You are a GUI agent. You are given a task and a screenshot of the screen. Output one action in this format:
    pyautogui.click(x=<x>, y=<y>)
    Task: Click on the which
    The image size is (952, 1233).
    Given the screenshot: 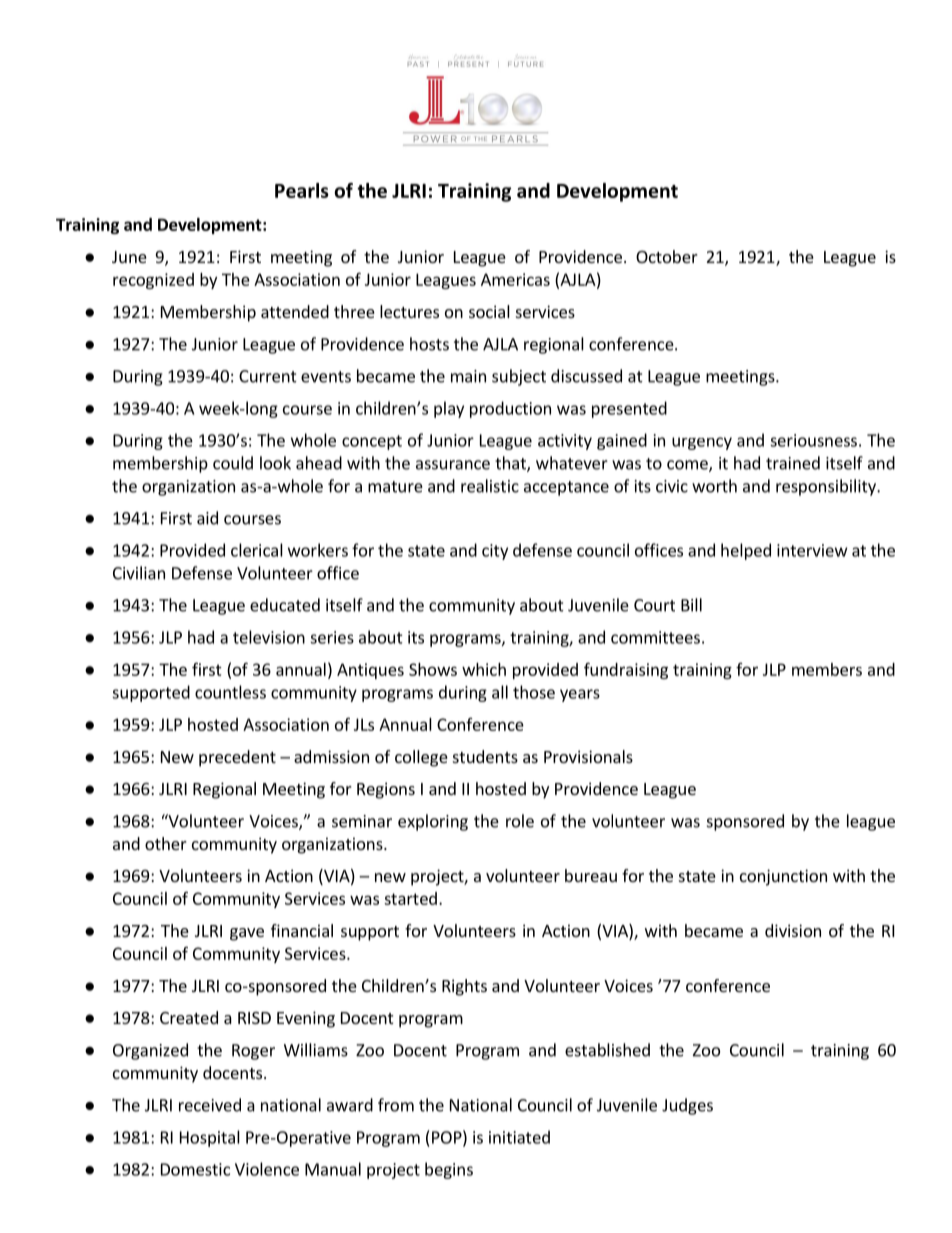 What is the action you would take?
    pyautogui.click(x=484, y=669)
